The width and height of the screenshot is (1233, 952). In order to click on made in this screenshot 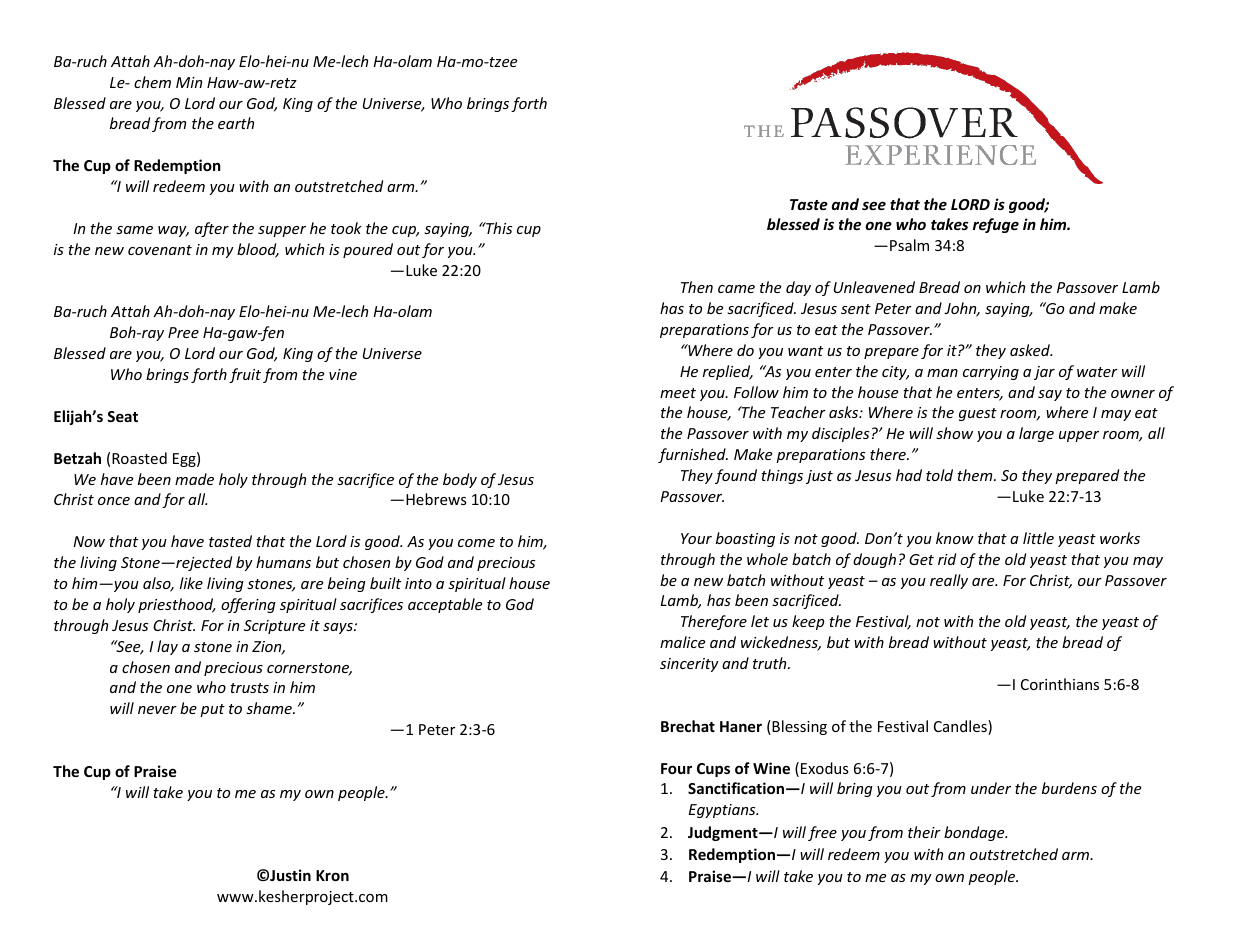, I will do `click(194, 479)`.
